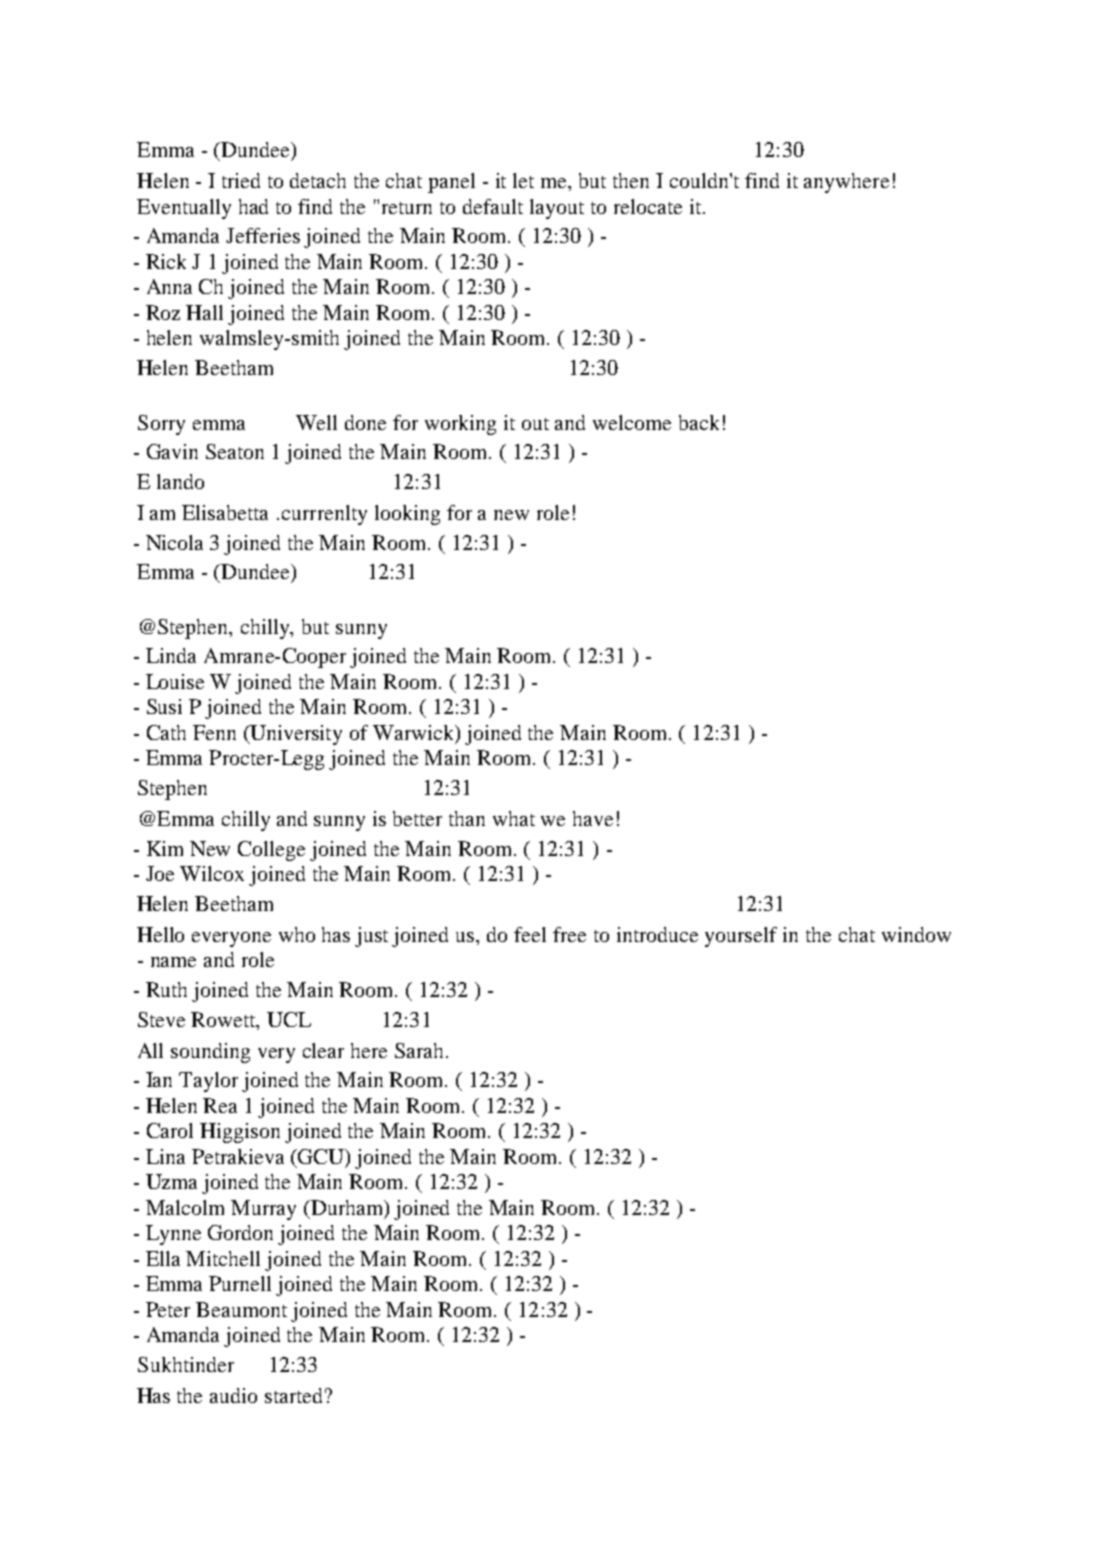  What do you see at coordinates (214, 732) in the screenshot?
I see `Fenn` at bounding box center [214, 732].
